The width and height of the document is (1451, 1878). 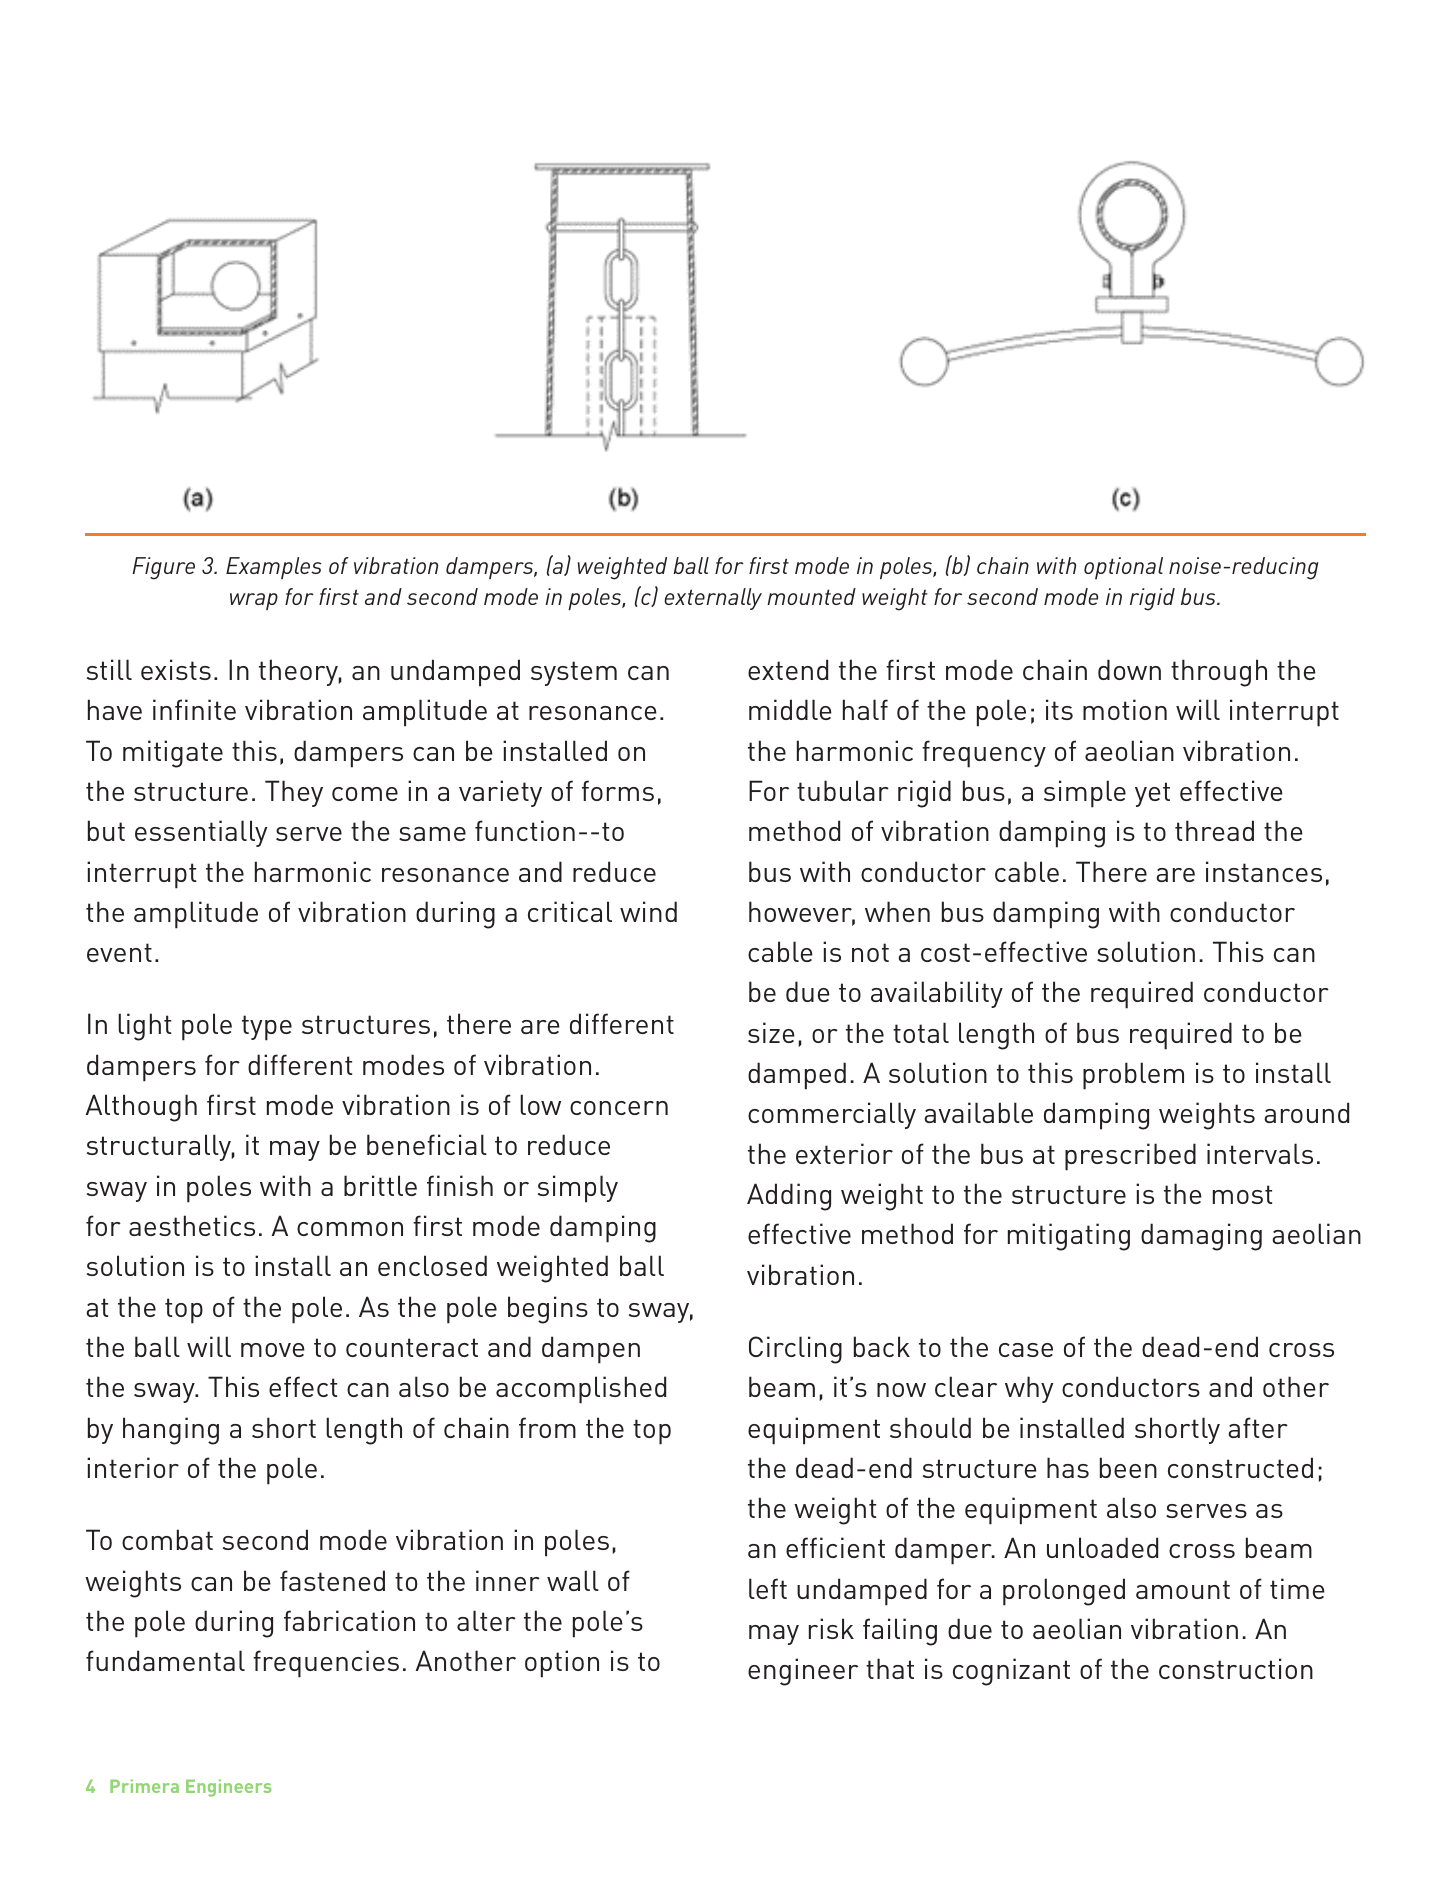 I want to click on Adding, so click(x=789, y=1197).
